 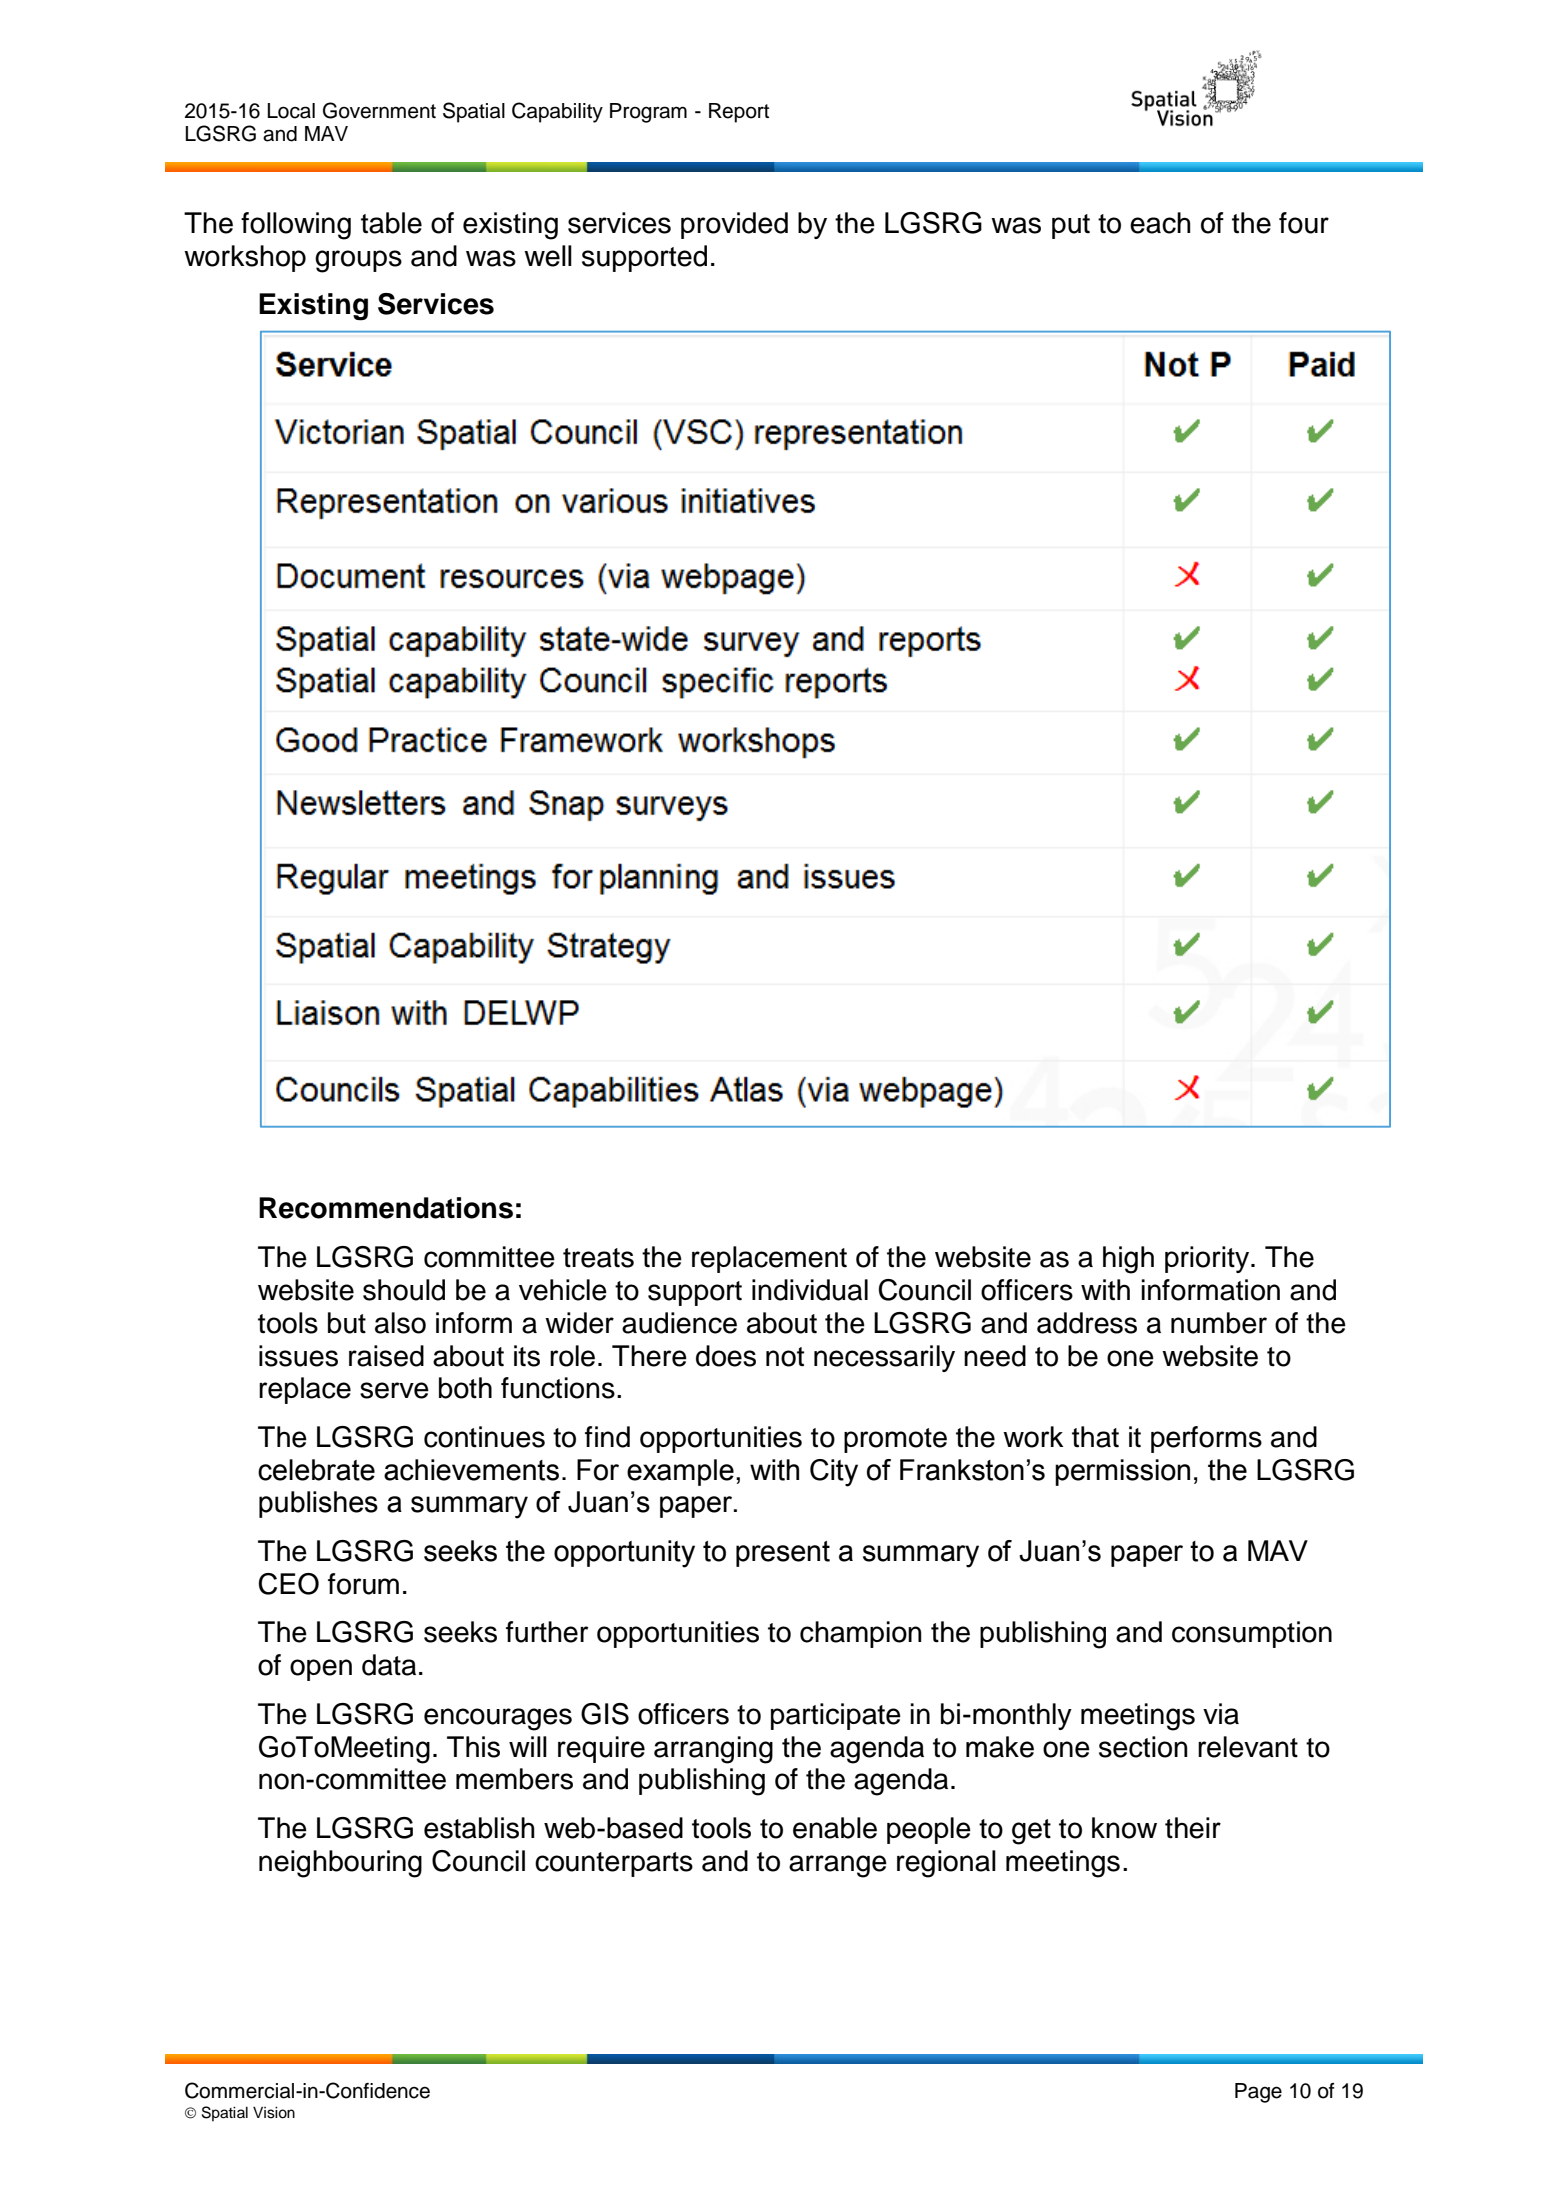 I want to click on forum, so click(x=363, y=1584).
